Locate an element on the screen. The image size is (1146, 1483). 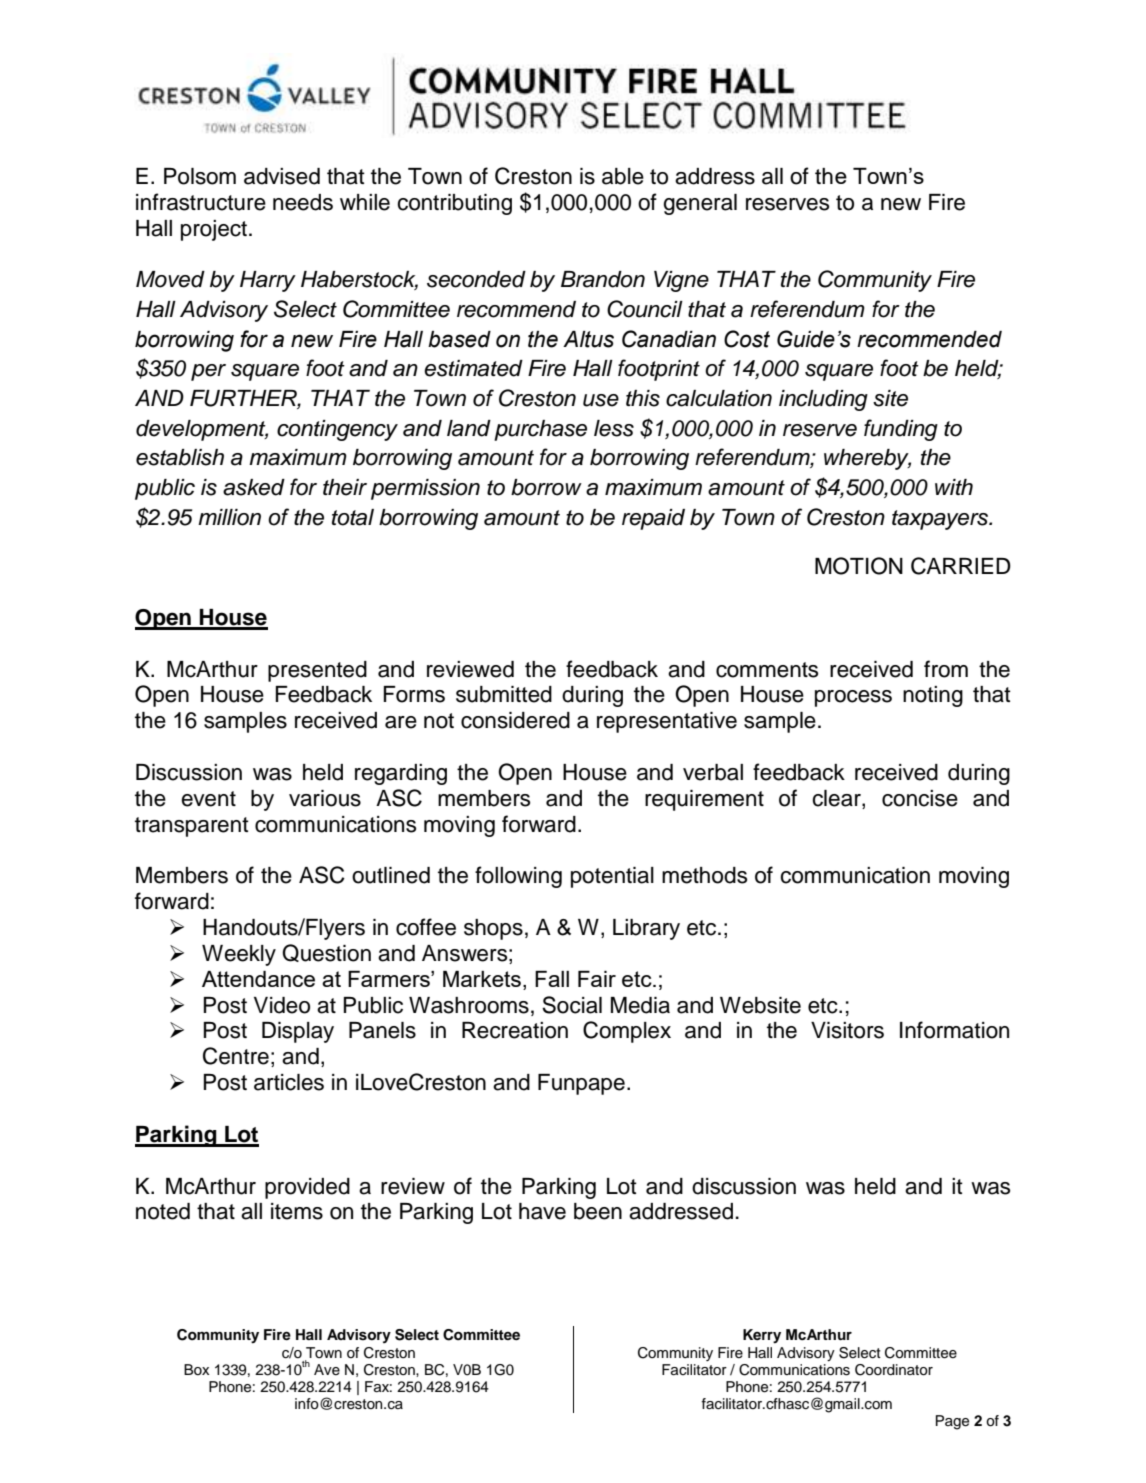
Box is located at coordinates (196, 1369).
